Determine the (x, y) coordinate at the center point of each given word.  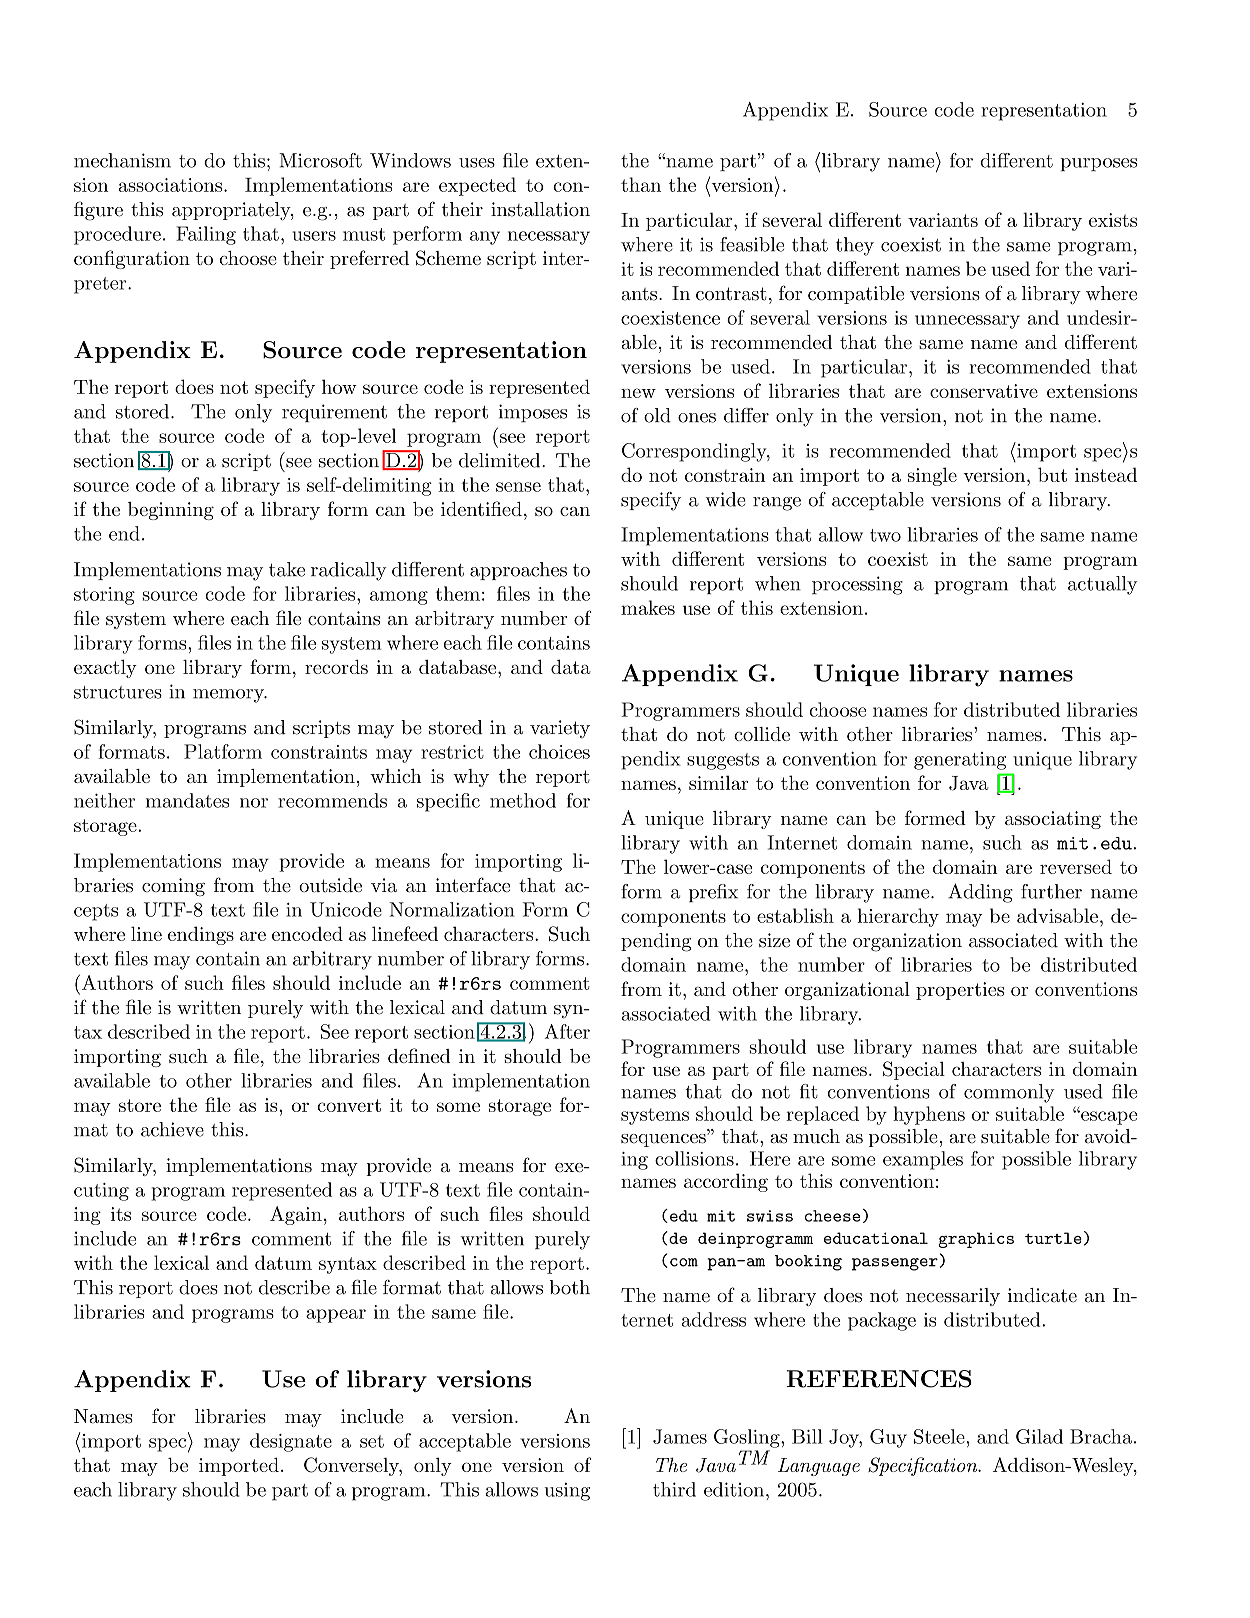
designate (291, 1442)
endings (201, 935)
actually (1102, 585)
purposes (1098, 164)
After (567, 1031)
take (287, 569)
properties (960, 991)
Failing (206, 235)
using (567, 1492)
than (641, 184)
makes (648, 607)
